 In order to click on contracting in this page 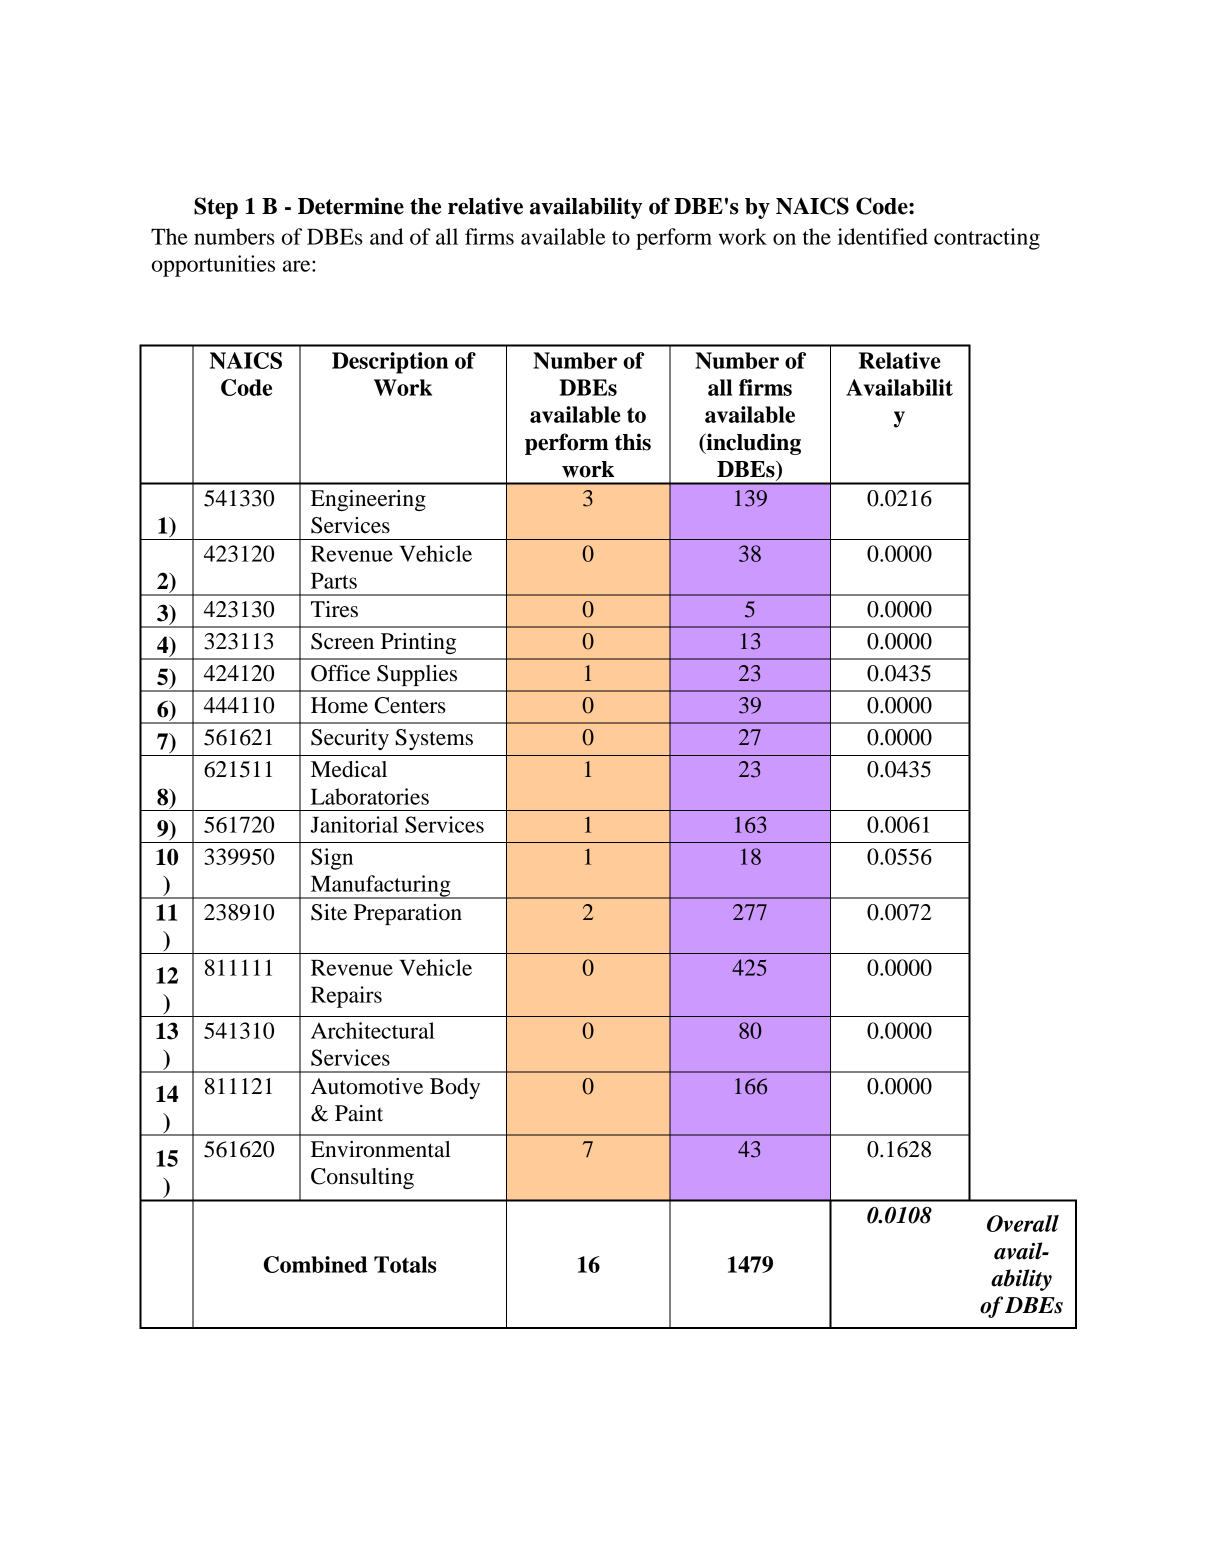, I will do `click(987, 239)`.
